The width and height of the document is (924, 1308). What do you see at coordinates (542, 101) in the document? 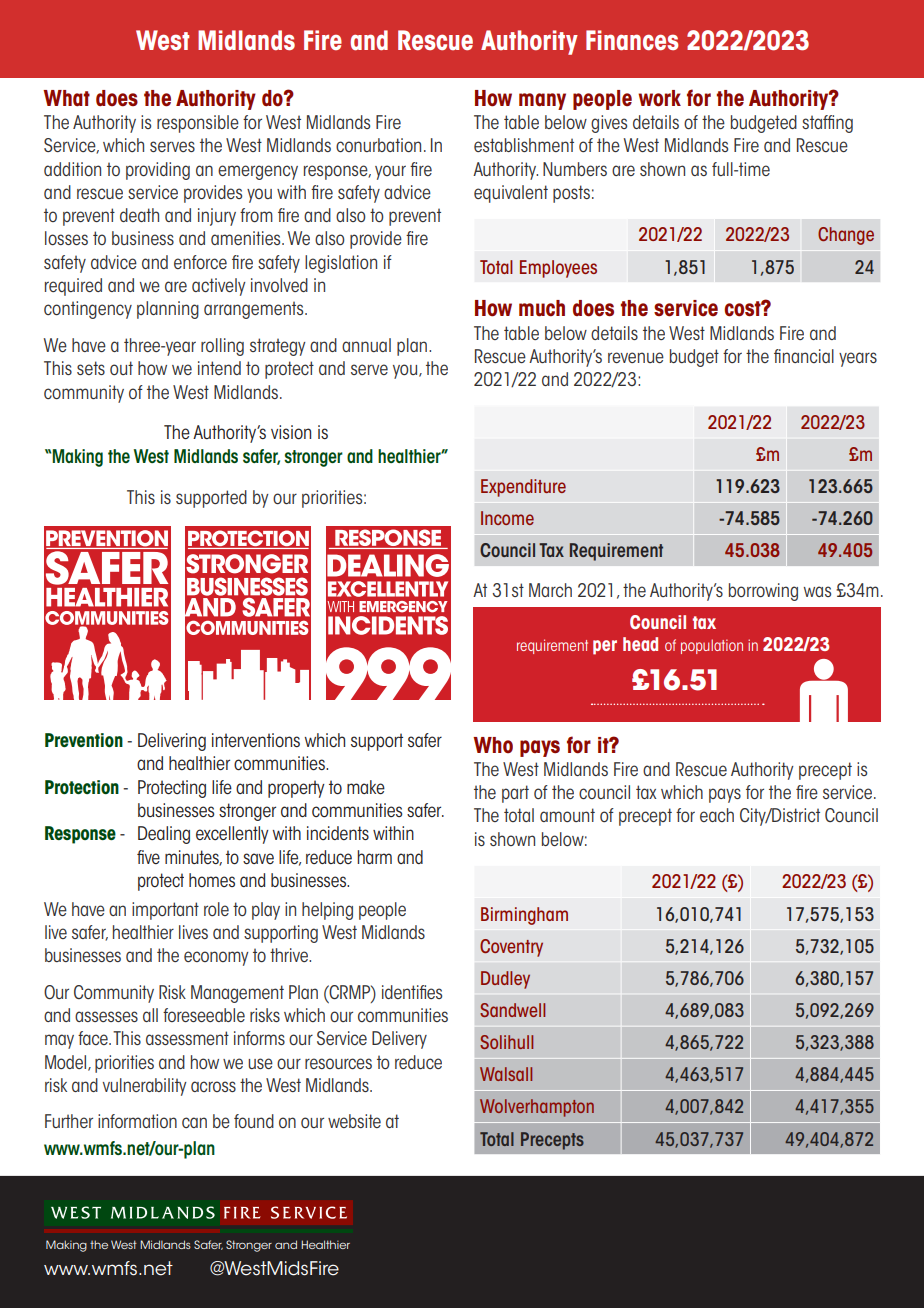
I see `many` at bounding box center [542, 101].
